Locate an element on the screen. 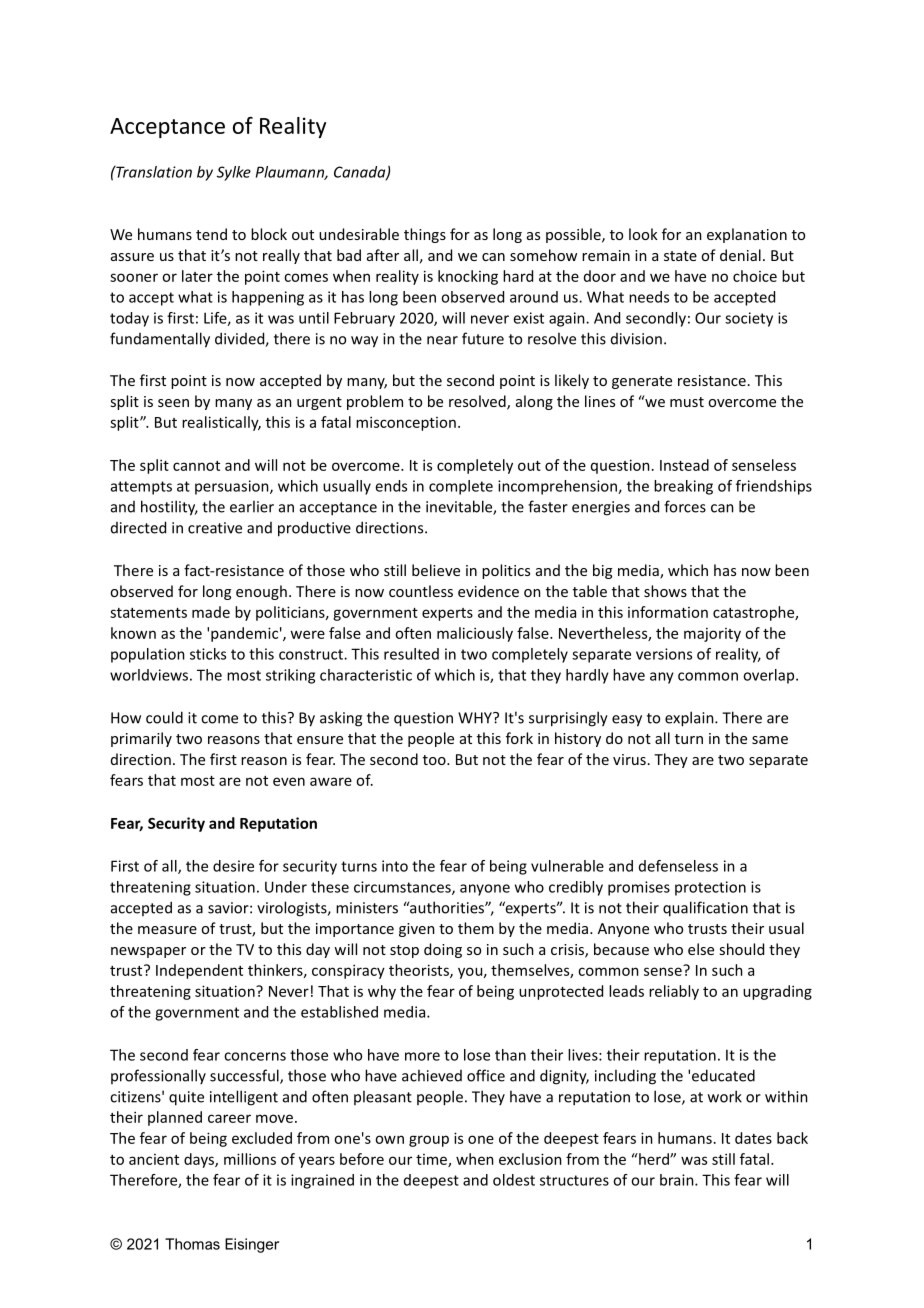  tend is located at coordinates (211, 234).
